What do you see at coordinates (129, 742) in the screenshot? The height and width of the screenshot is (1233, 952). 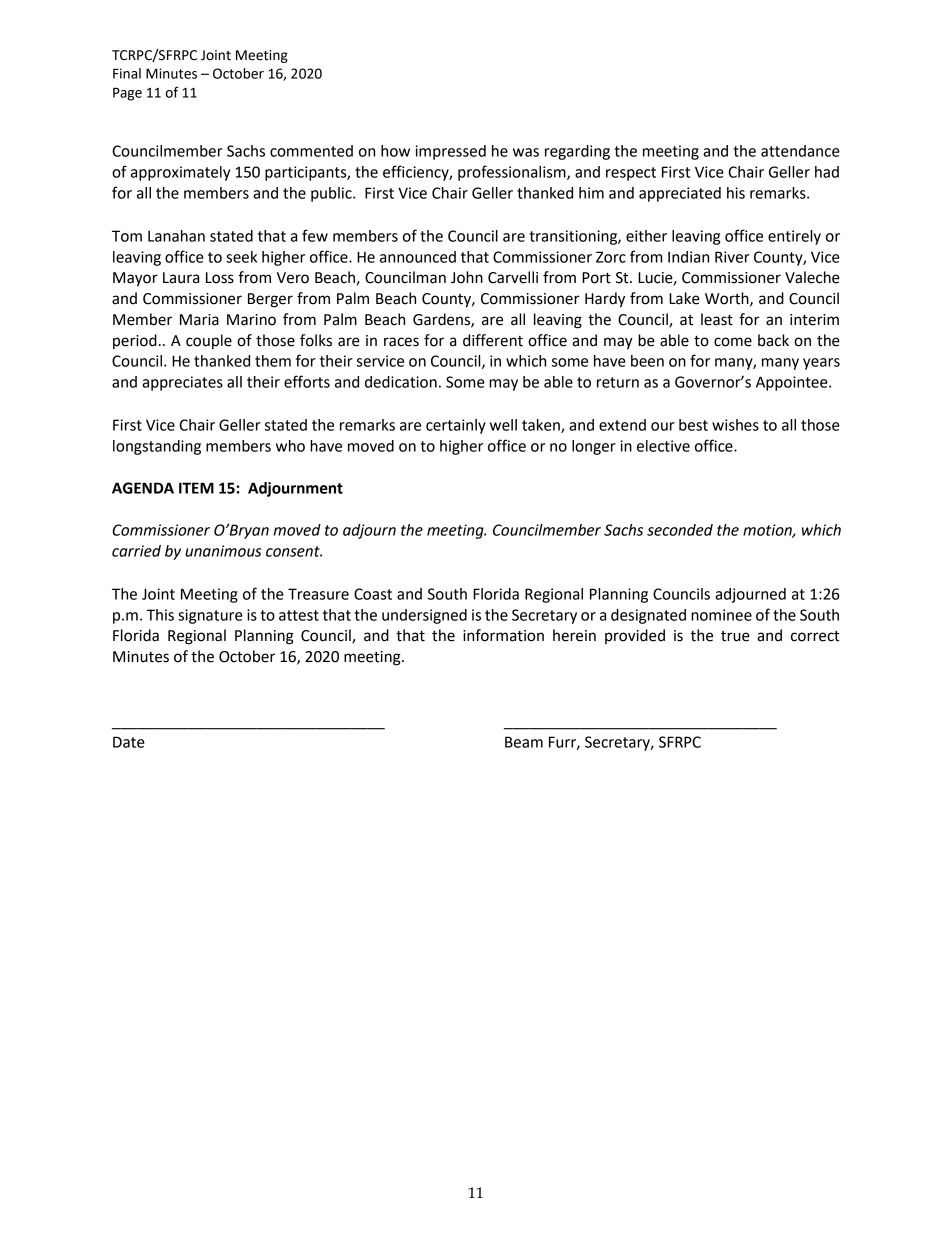 I see `Date` at bounding box center [129, 742].
